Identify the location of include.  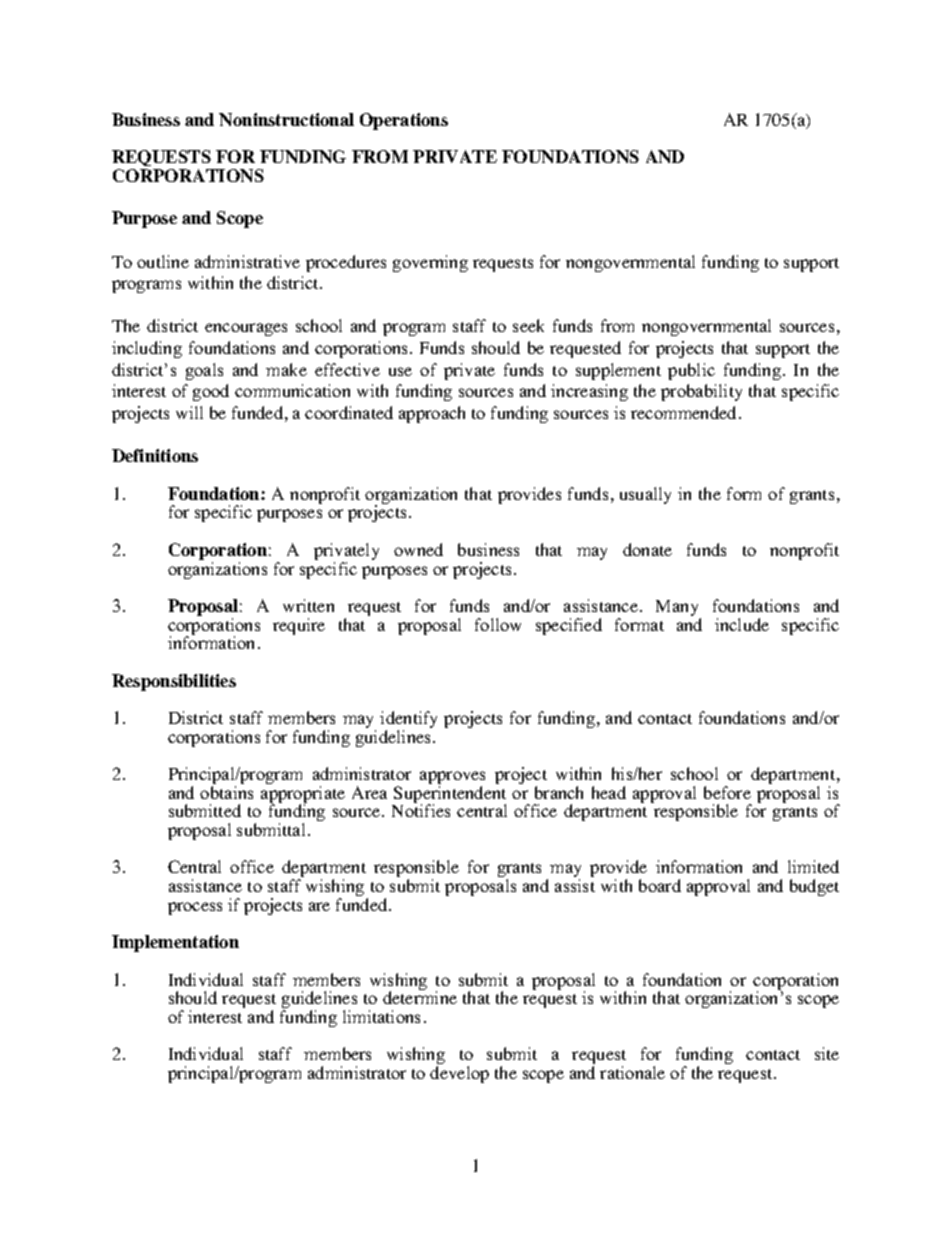
(742, 624).
